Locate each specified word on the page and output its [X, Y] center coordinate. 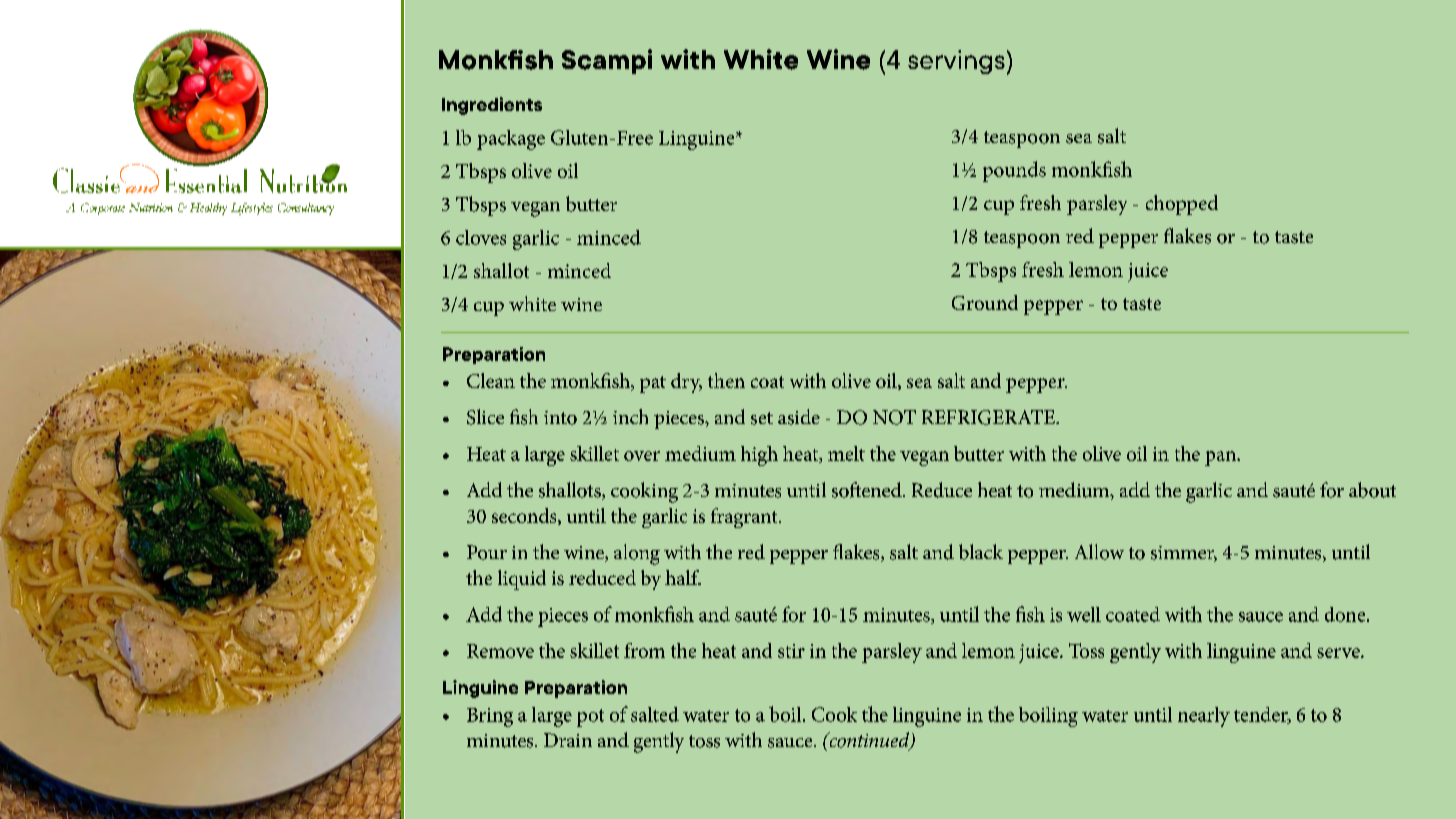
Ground [985, 302]
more [757, 712]
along [637, 554]
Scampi [607, 61]
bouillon [1277, 553]
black [981, 552]
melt [846, 453]
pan [1222, 458]
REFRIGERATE [989, 417]
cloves [481, 237]
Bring [490, 717]
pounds [1014, 171]
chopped [1182, 205]
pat [653, 384]
